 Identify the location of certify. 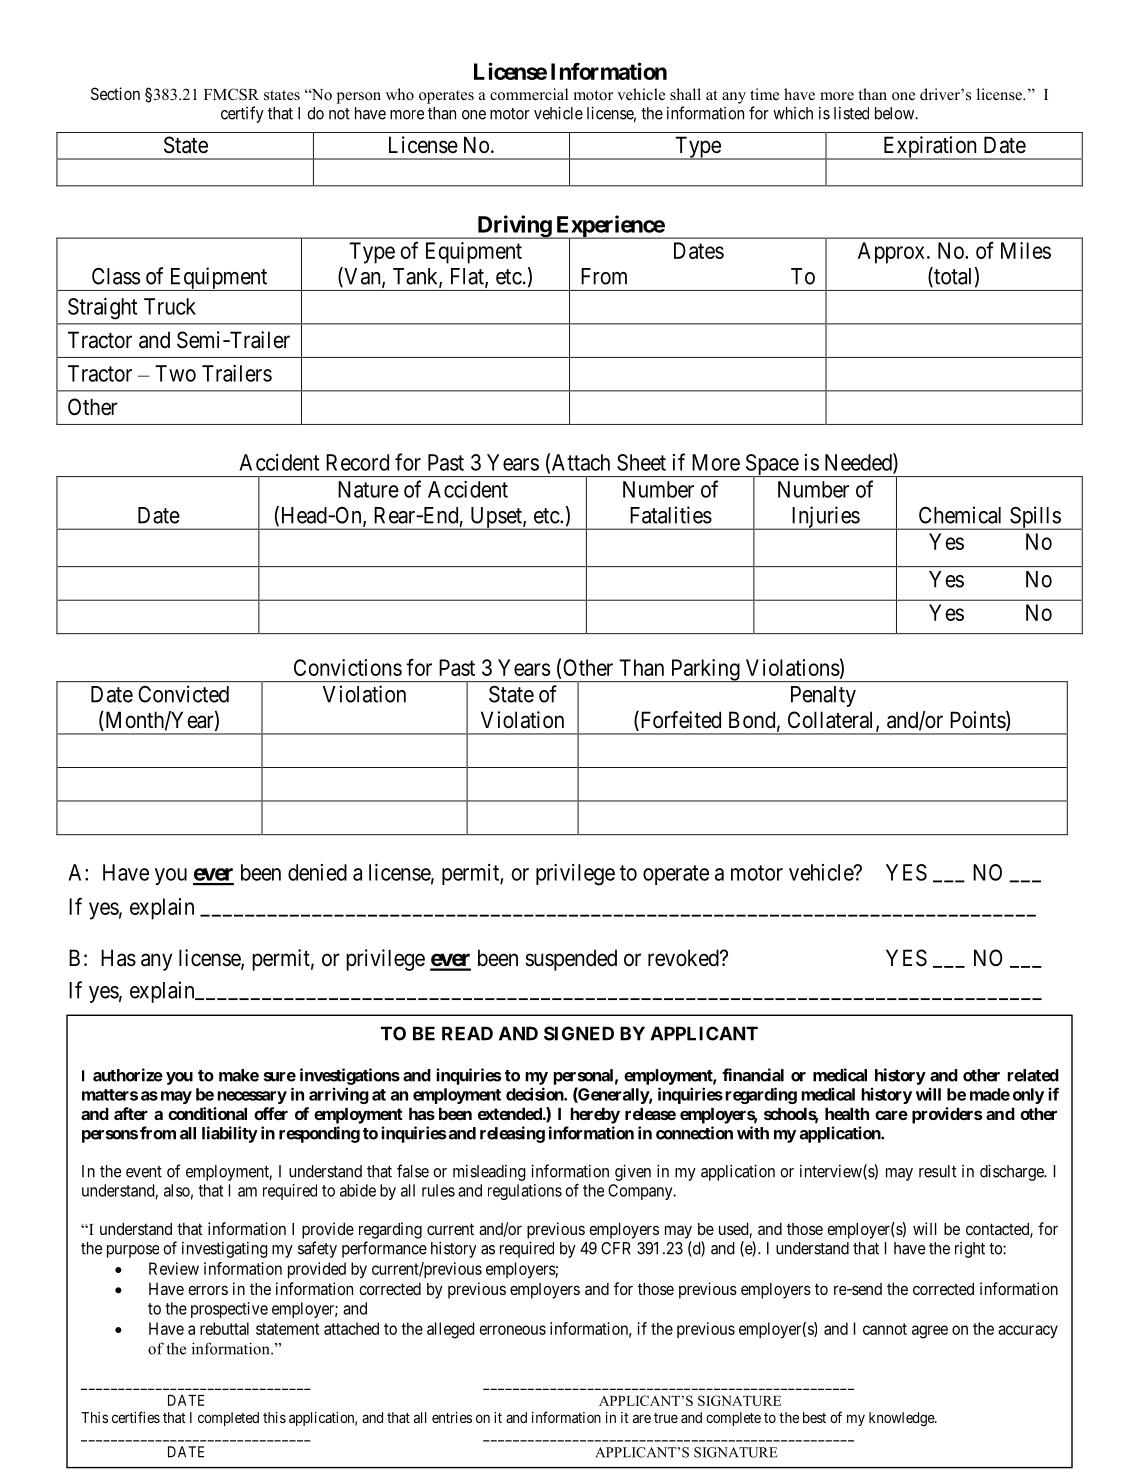
(242, 114).
